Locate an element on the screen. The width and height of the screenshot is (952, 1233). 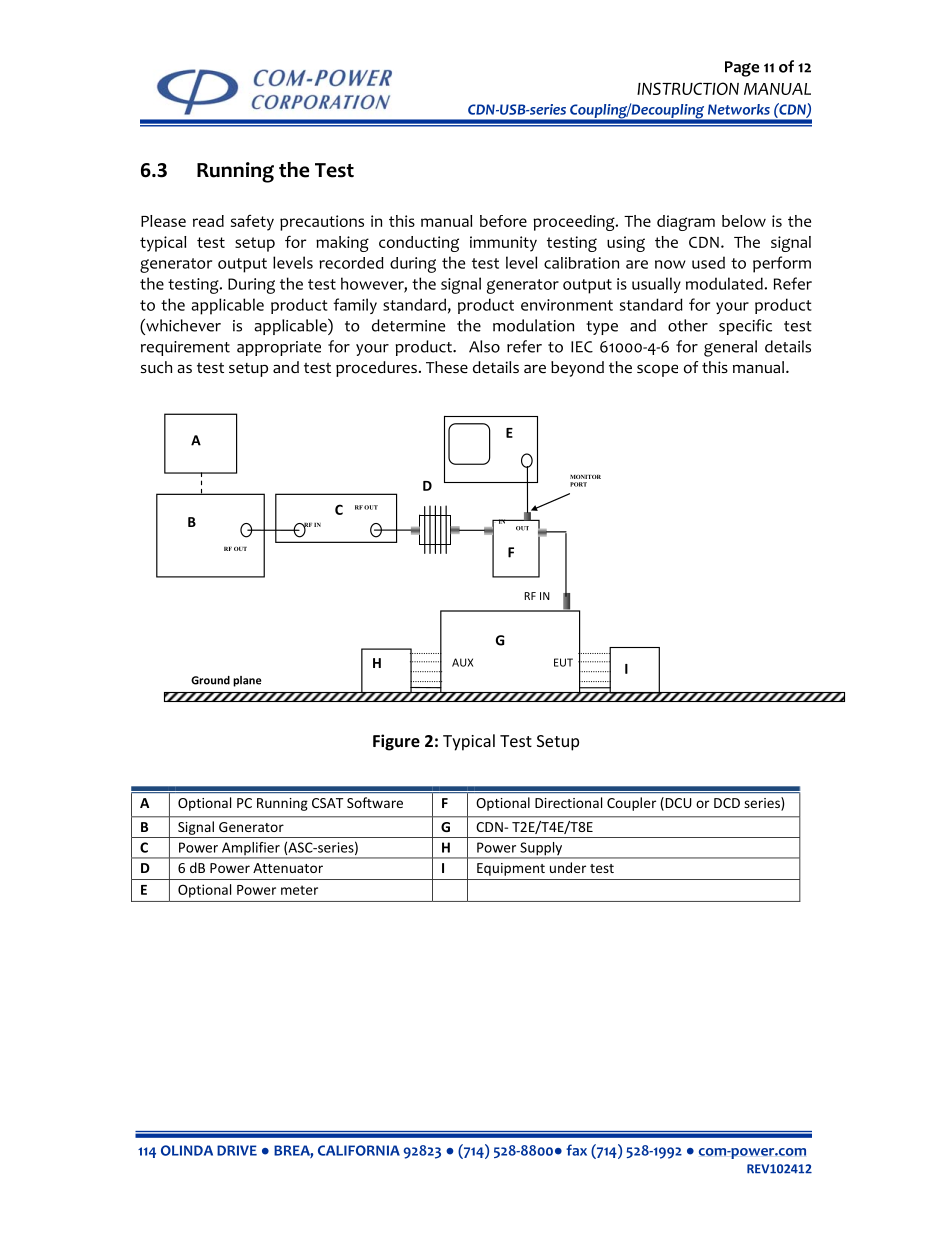
plane is located at coordinates (247, 681).
